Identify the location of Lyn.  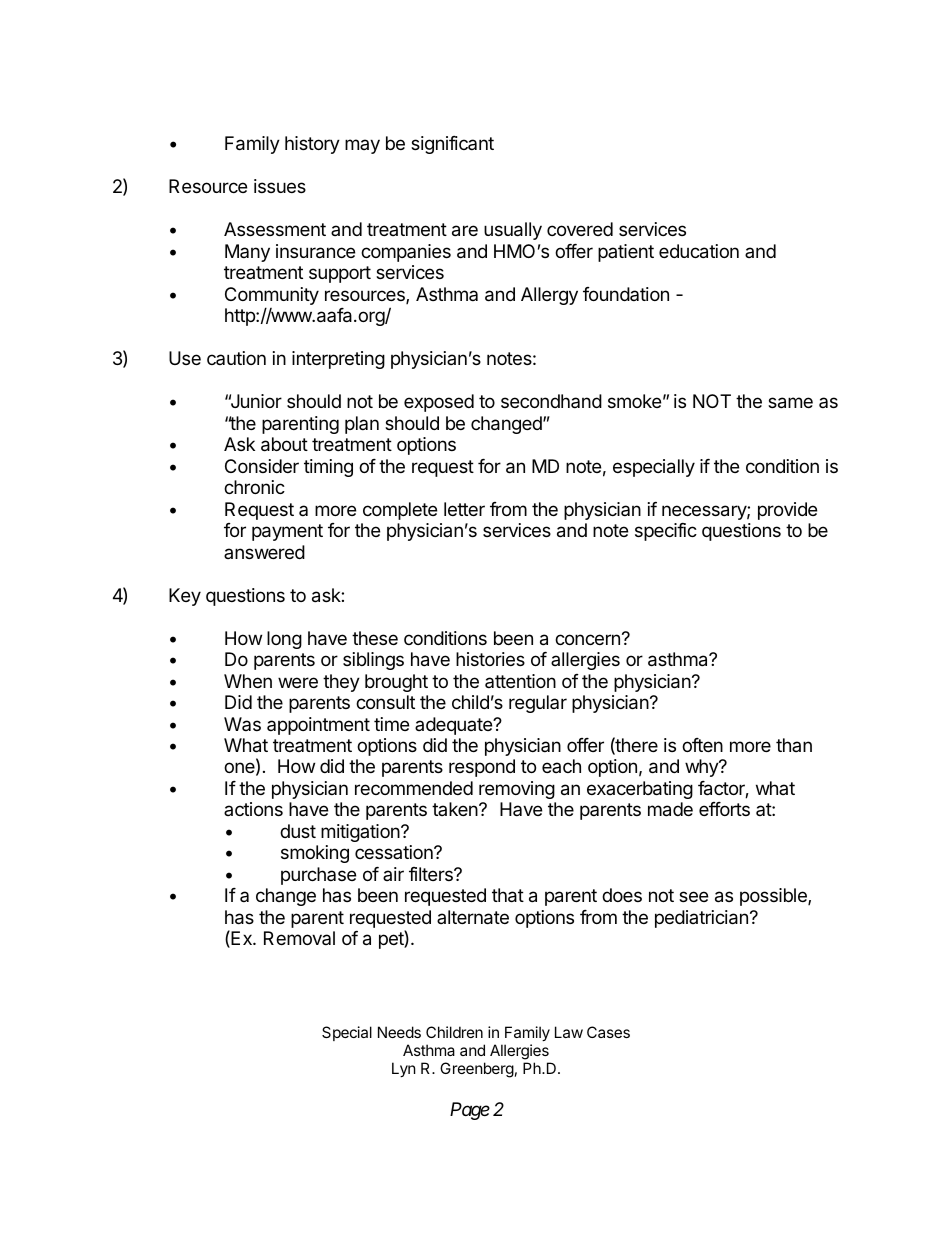
(404, 1069).
